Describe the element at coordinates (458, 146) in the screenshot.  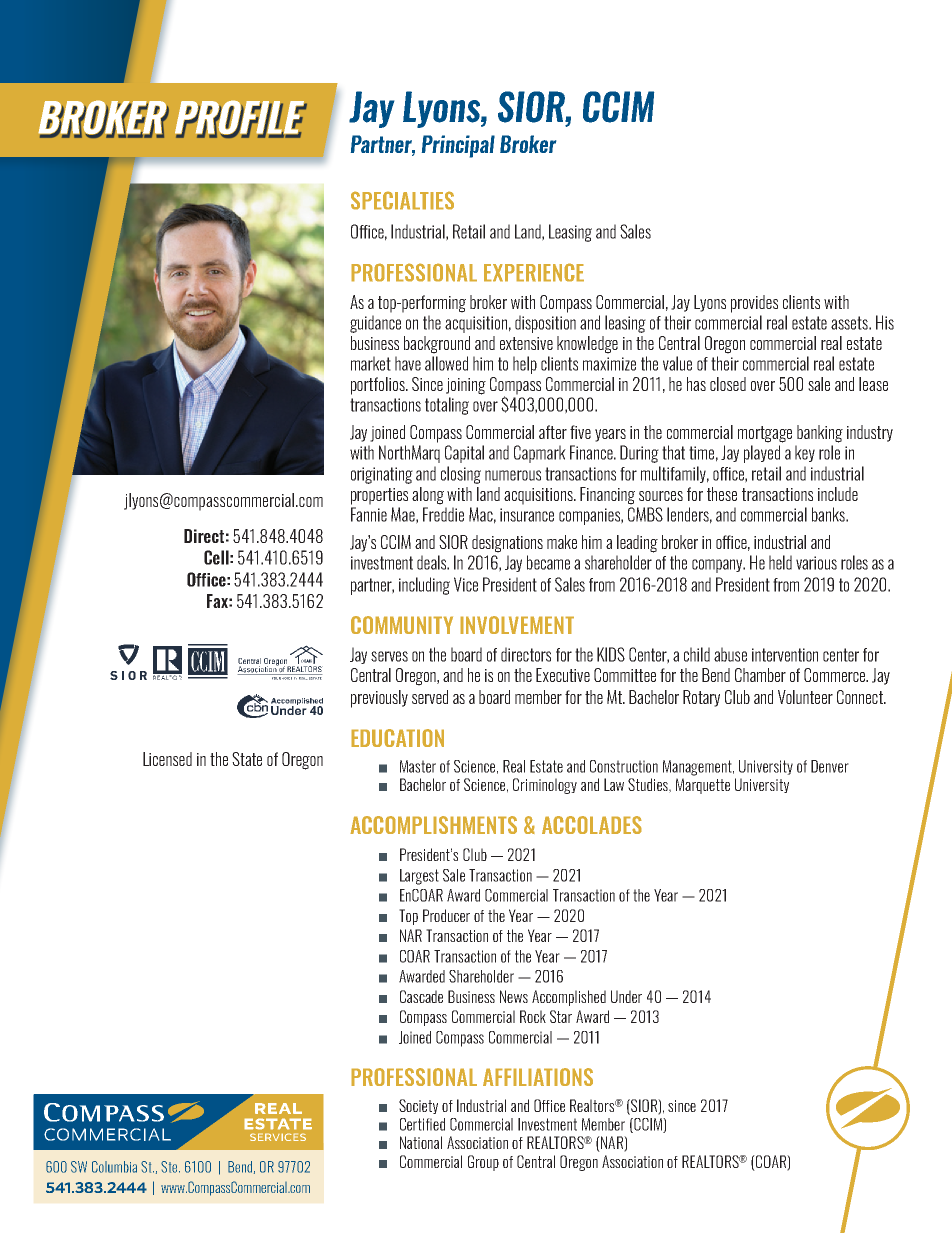
I see `Principal` at that location.
